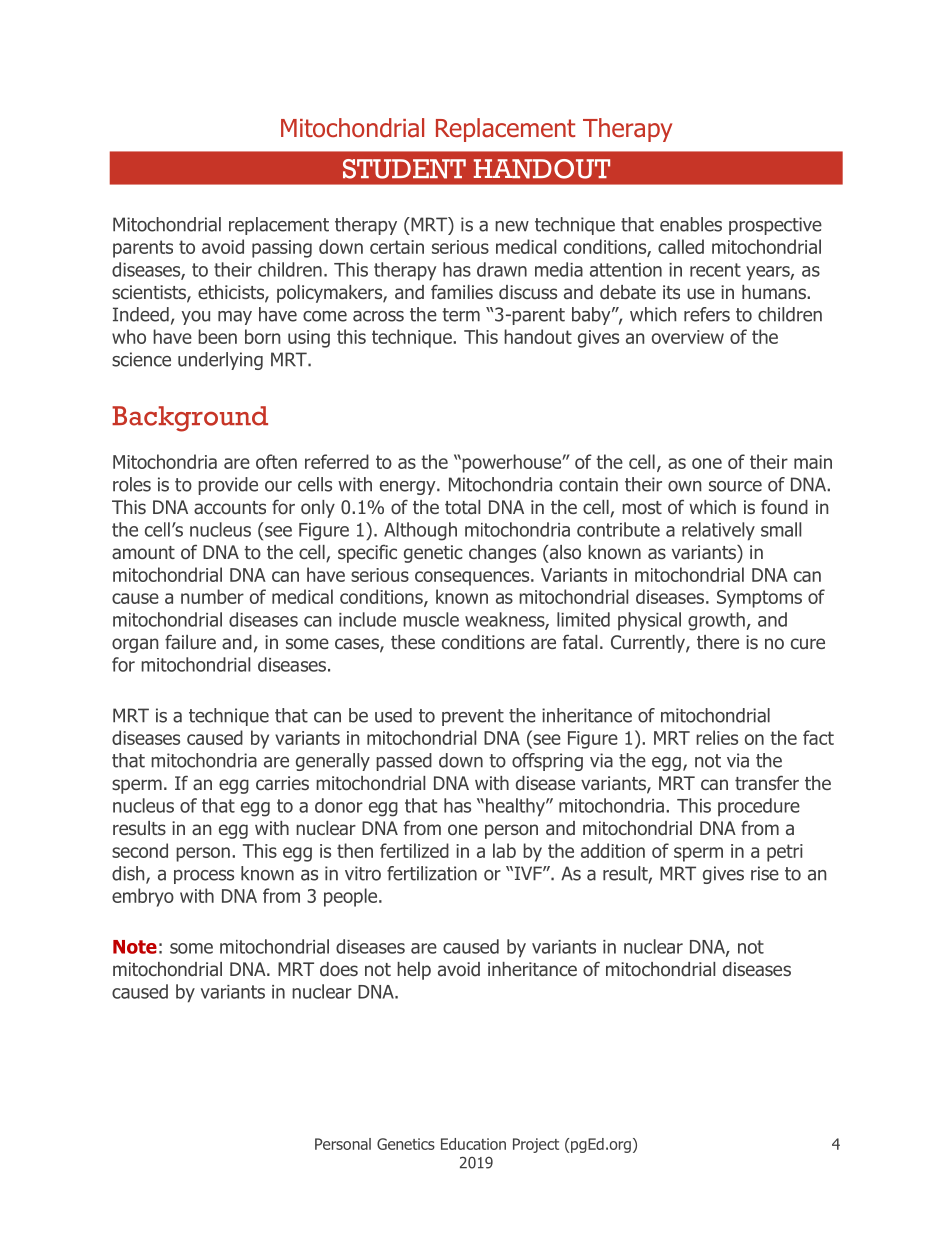 The image size is (952, 1233). What do you see at coordinates (282, 783) in the page?
I see `carries` at bounding box center [282, 783].
